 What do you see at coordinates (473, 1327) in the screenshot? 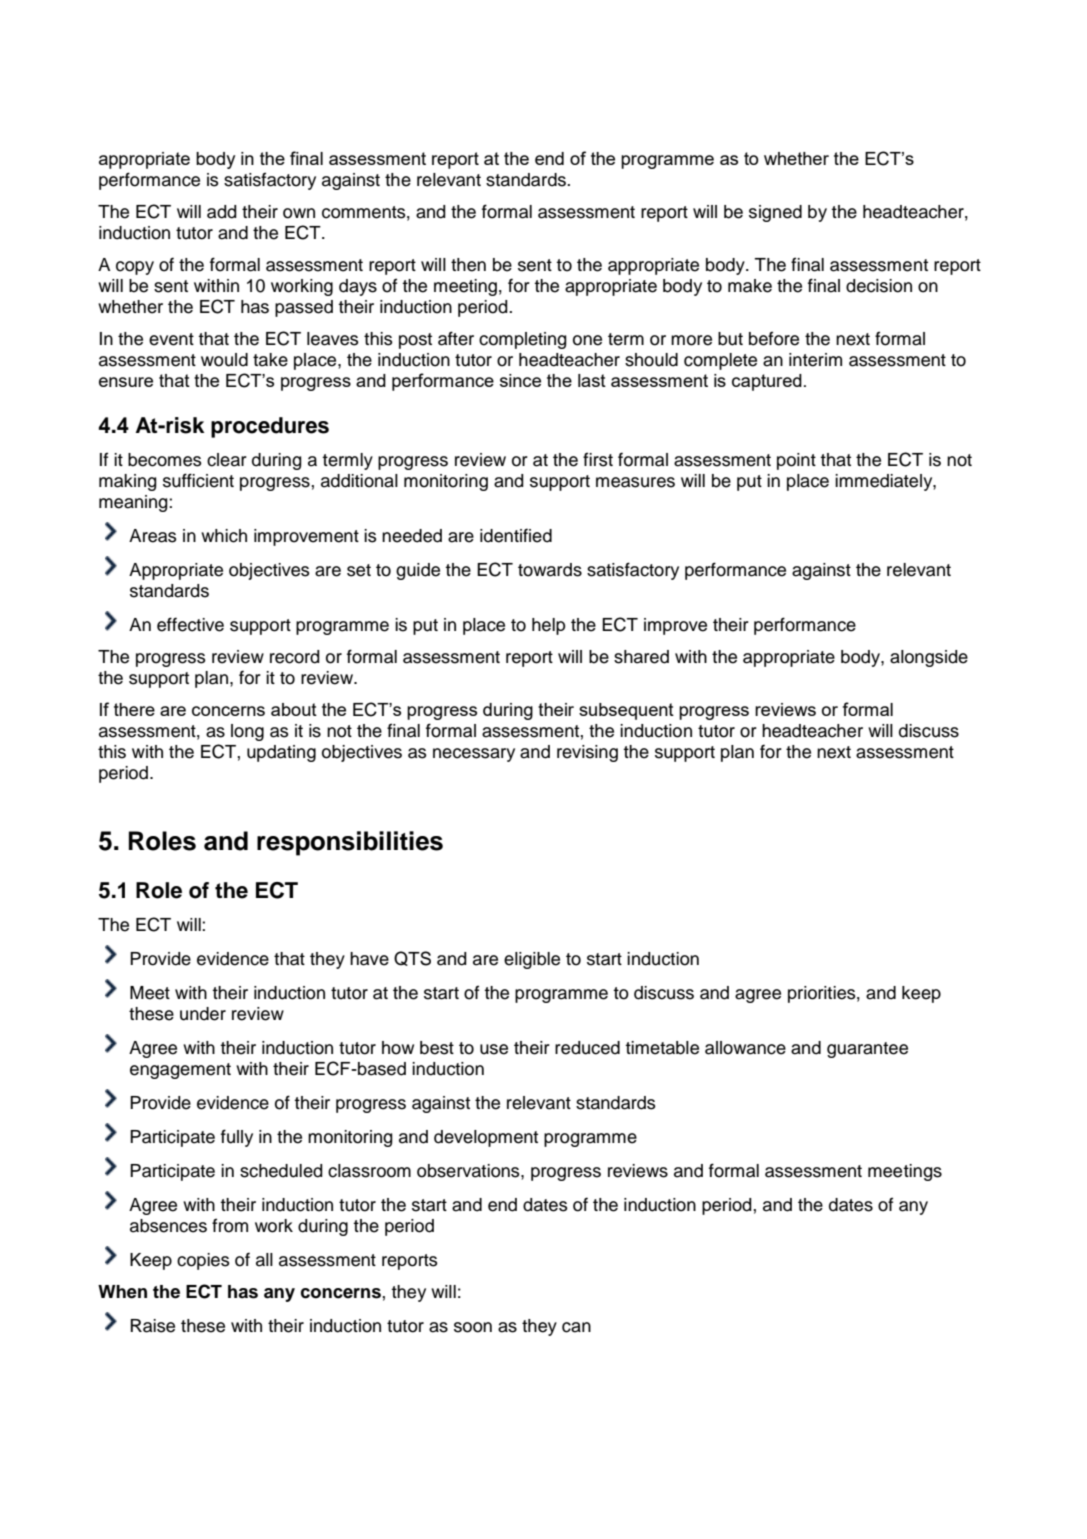
I see `soon` at bounding box center [473, 1327].
